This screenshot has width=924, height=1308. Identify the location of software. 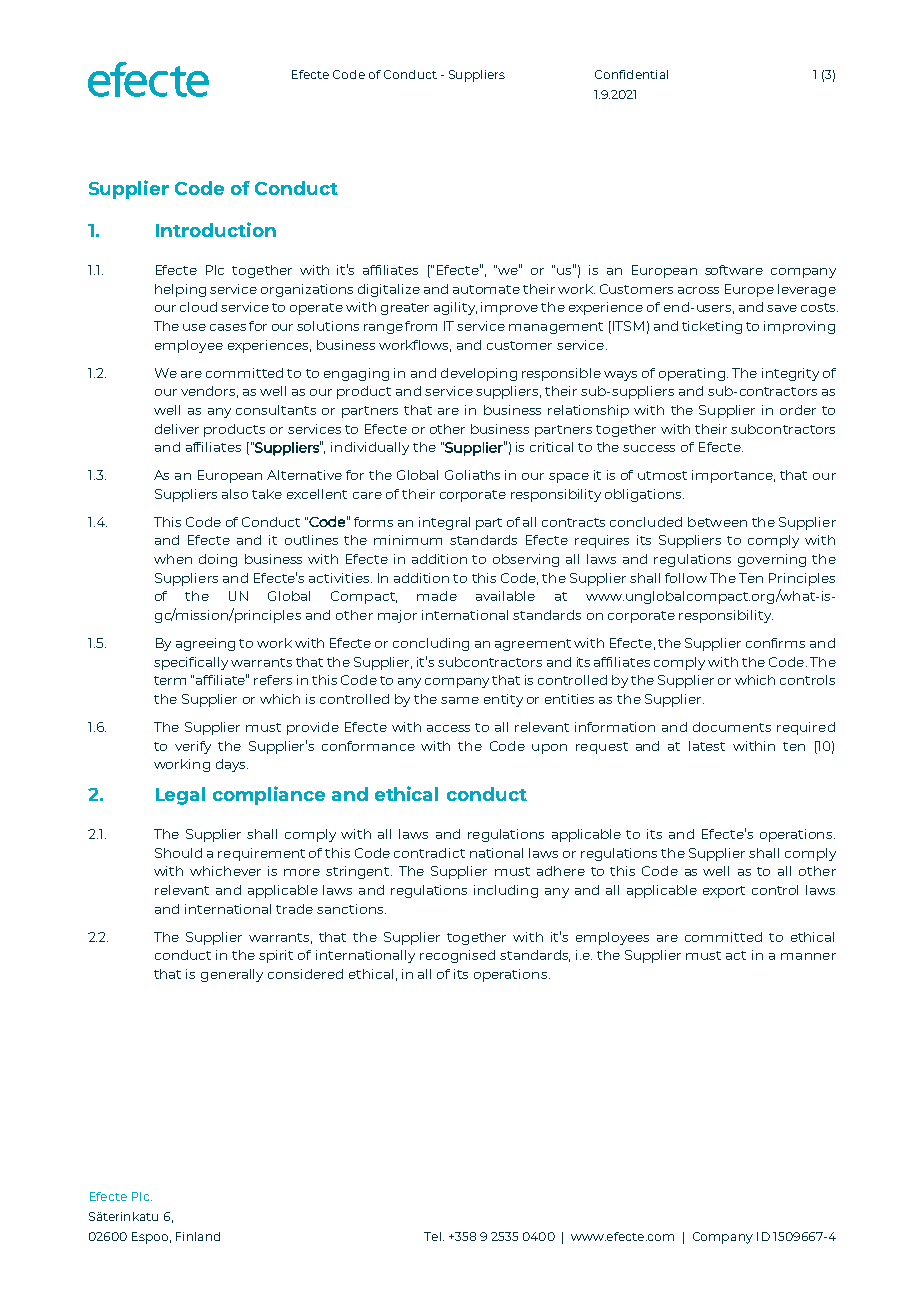
(734, 270).
